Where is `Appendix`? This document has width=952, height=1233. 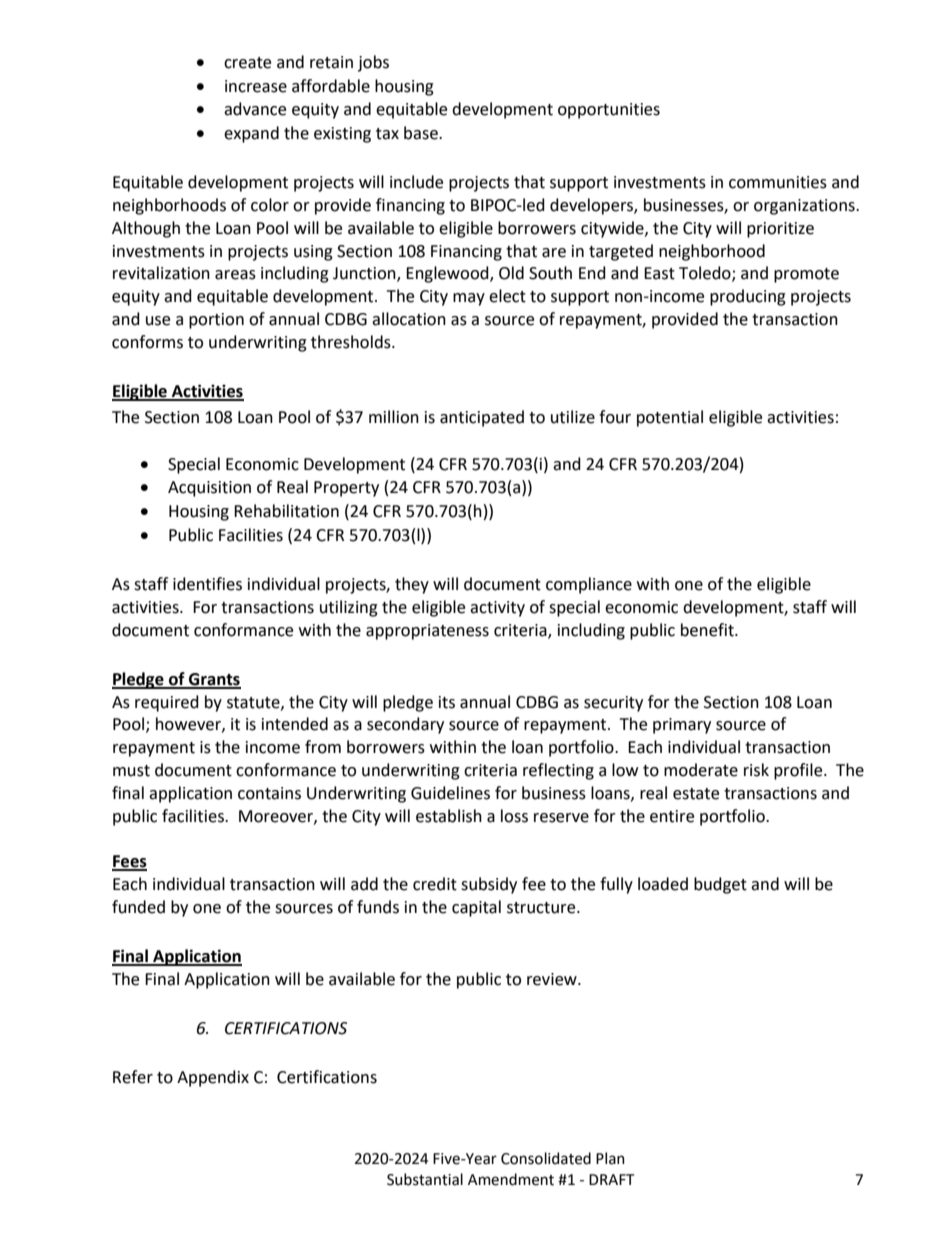
Appendix is located at coordinates (213, 1078).
